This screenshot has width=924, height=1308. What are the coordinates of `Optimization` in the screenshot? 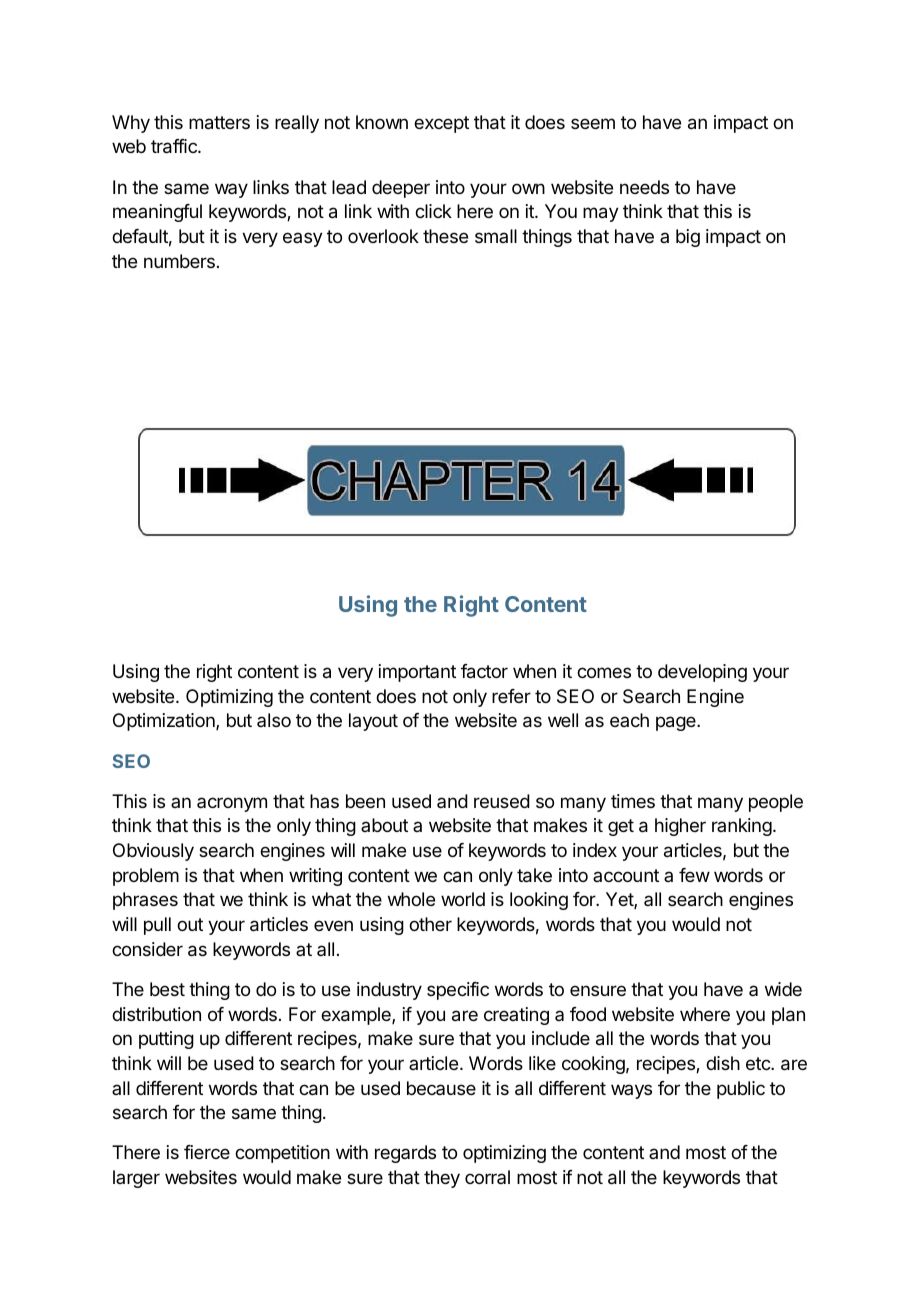 It's located at (165, 722).
